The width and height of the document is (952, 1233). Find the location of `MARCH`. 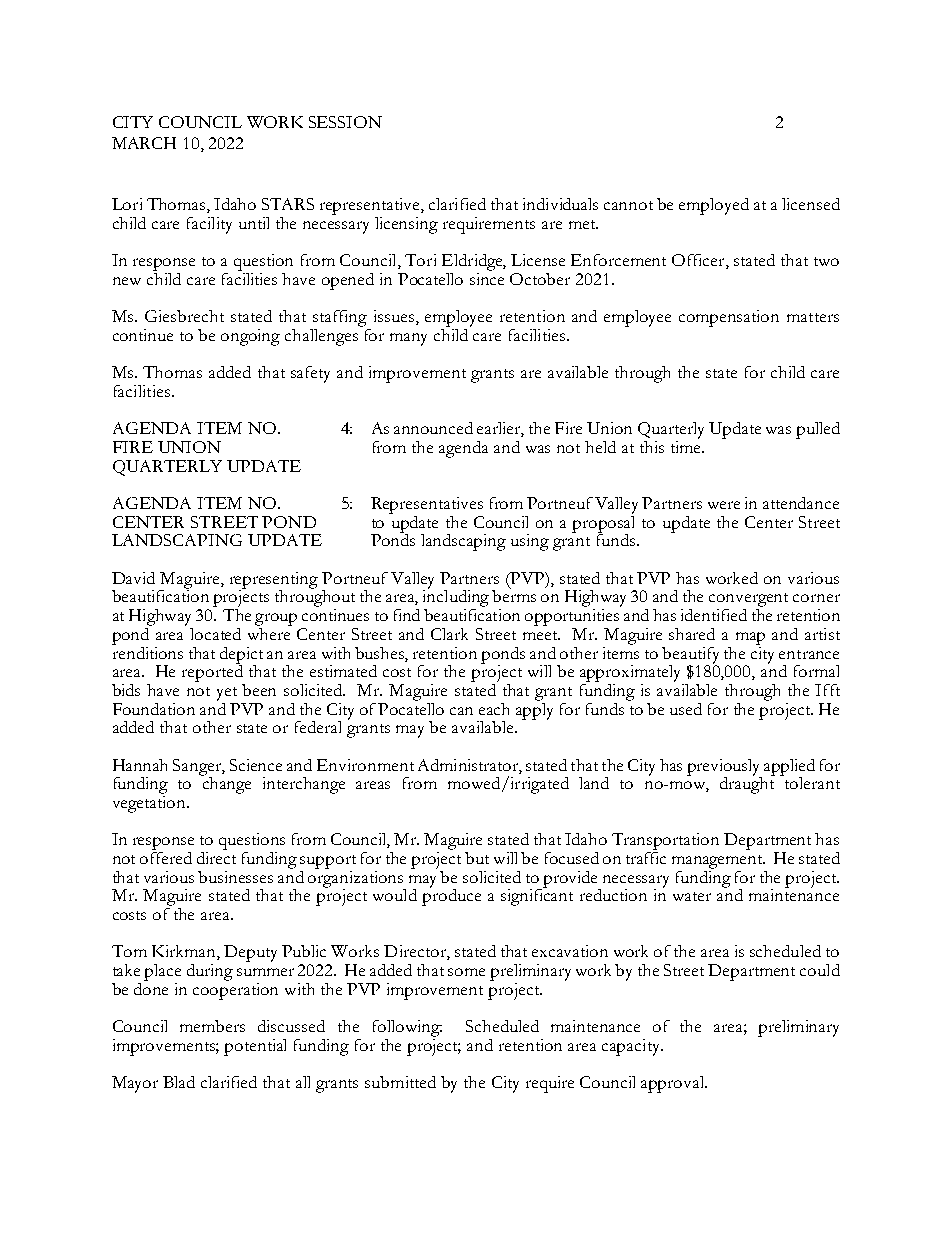

MARCH is located at coordinates (144, 143).
